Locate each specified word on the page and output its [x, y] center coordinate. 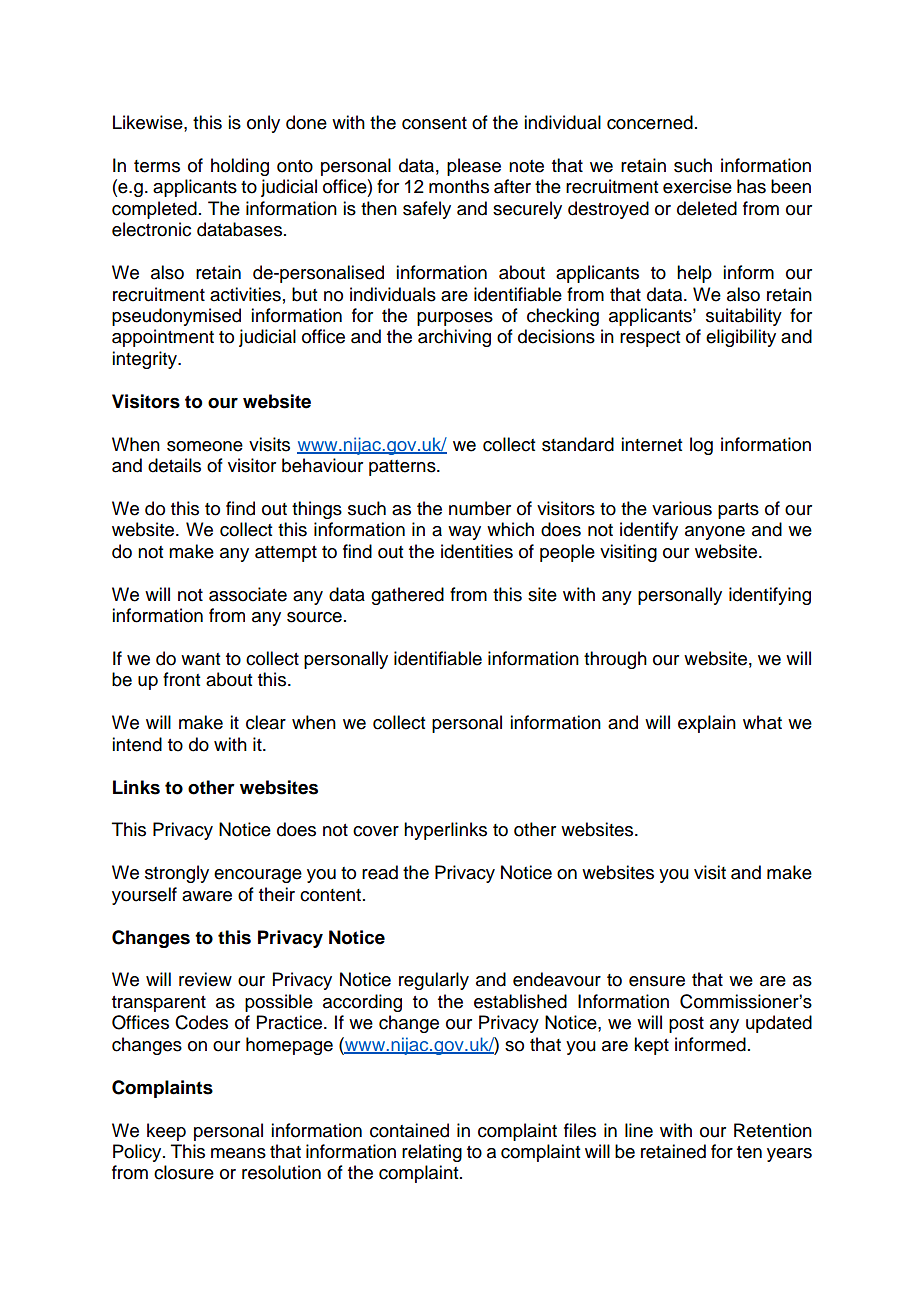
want [200, 659]
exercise [697, 186]
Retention [773, 1130]
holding [240, 167]
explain [707, 724]
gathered [407, 596]
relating [432, 1153]
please [474, 167]
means [238, 1153]
